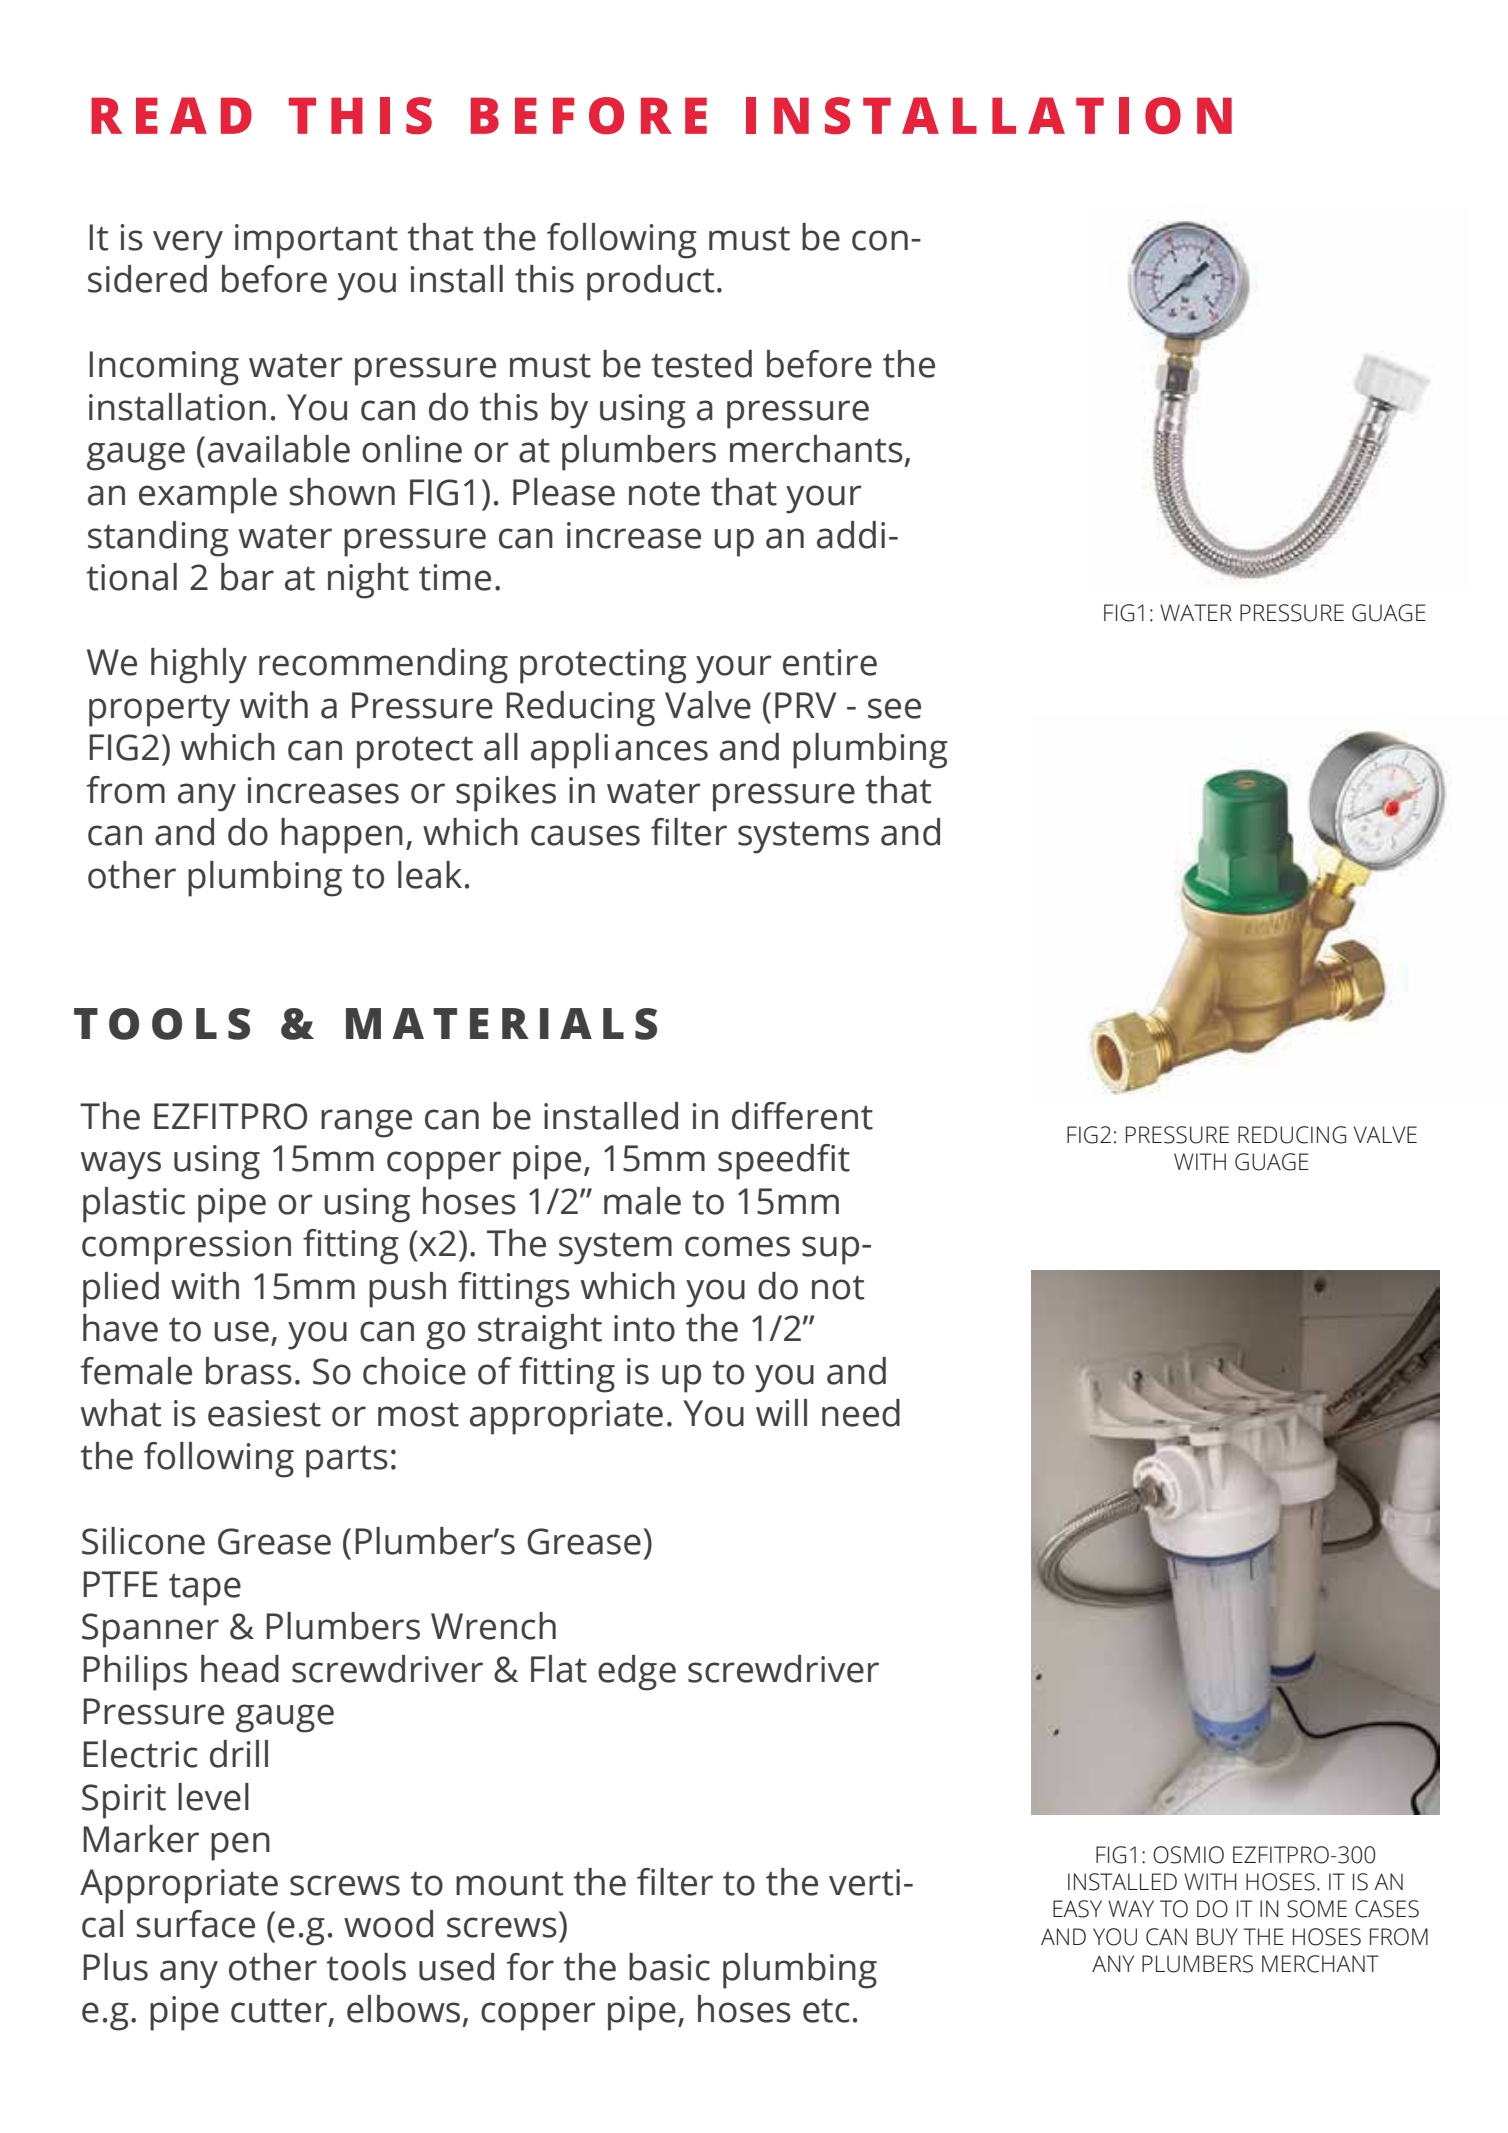 The image size is (1508, 2133). Describe the element at coordinates (894, 708) in the document. I see `see` at that location.
